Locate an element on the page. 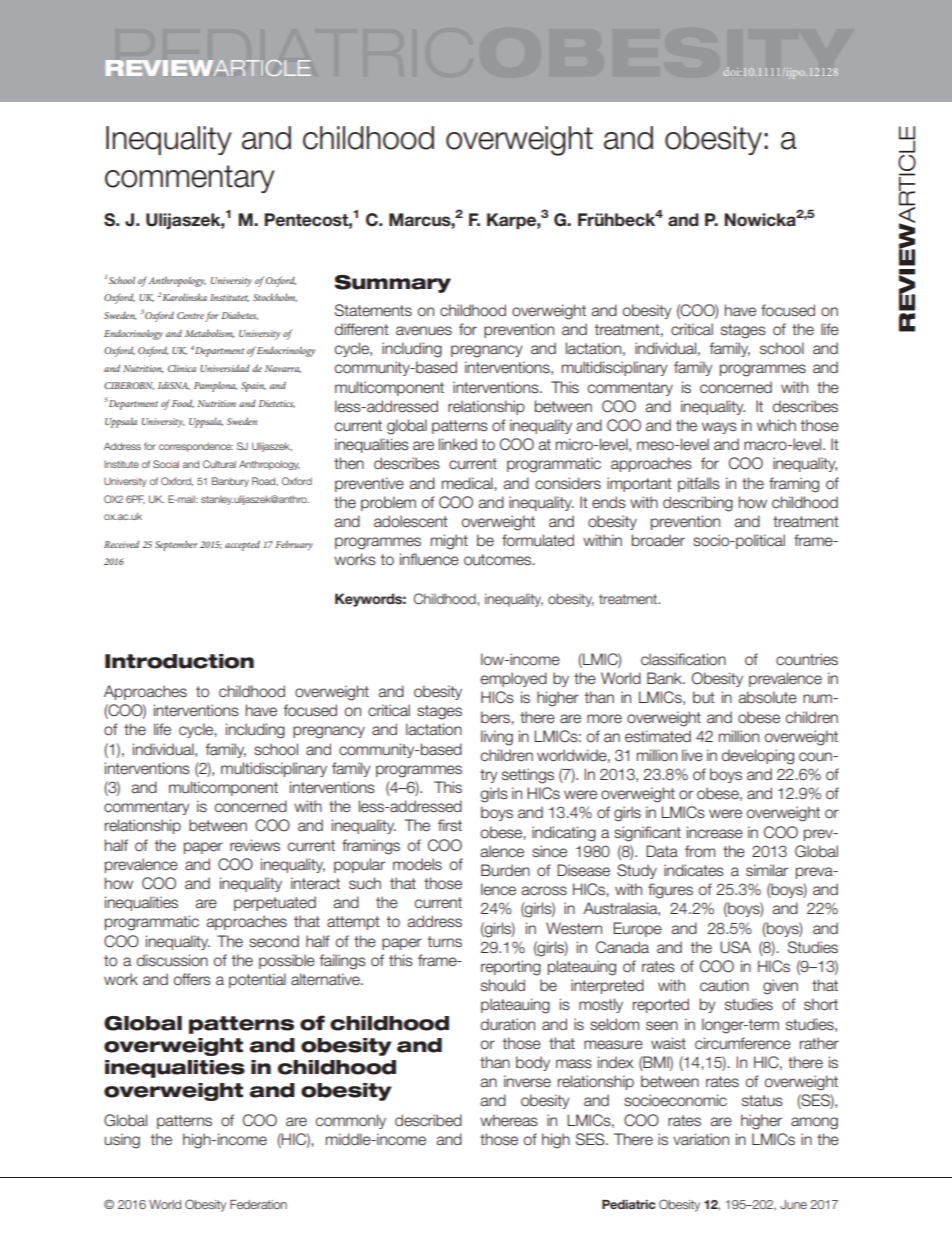 The image size is (952, 1251). which is located at coordinates (776, 425).
